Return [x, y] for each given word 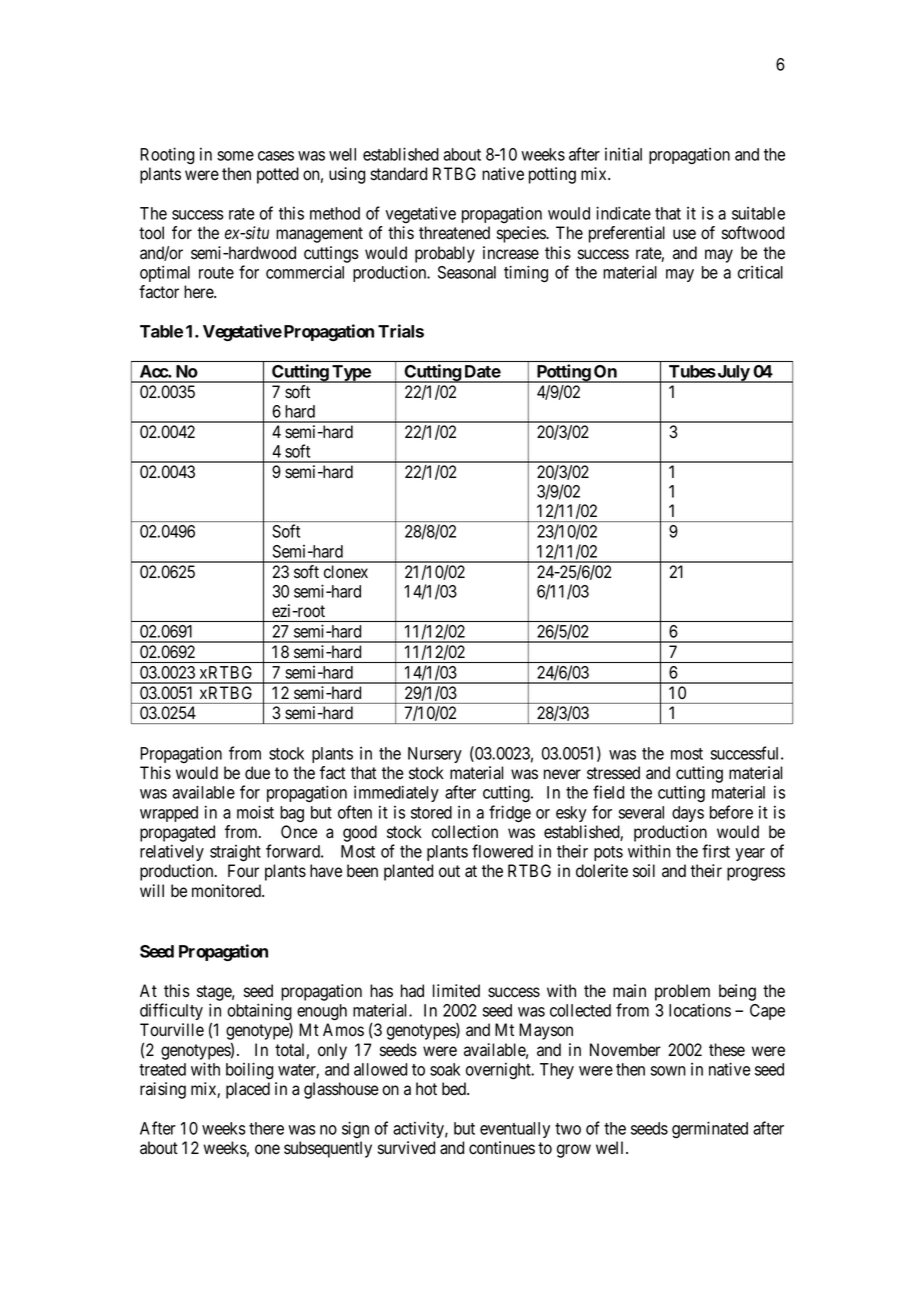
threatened [454, 233]
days [688, 814]
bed [455, 1089]
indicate [623, 213]
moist [255, 812]
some [235, 156]
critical [760, 272]
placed [248, 1090]
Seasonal [467, 272]
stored [431, 812]
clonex [346, 572]
